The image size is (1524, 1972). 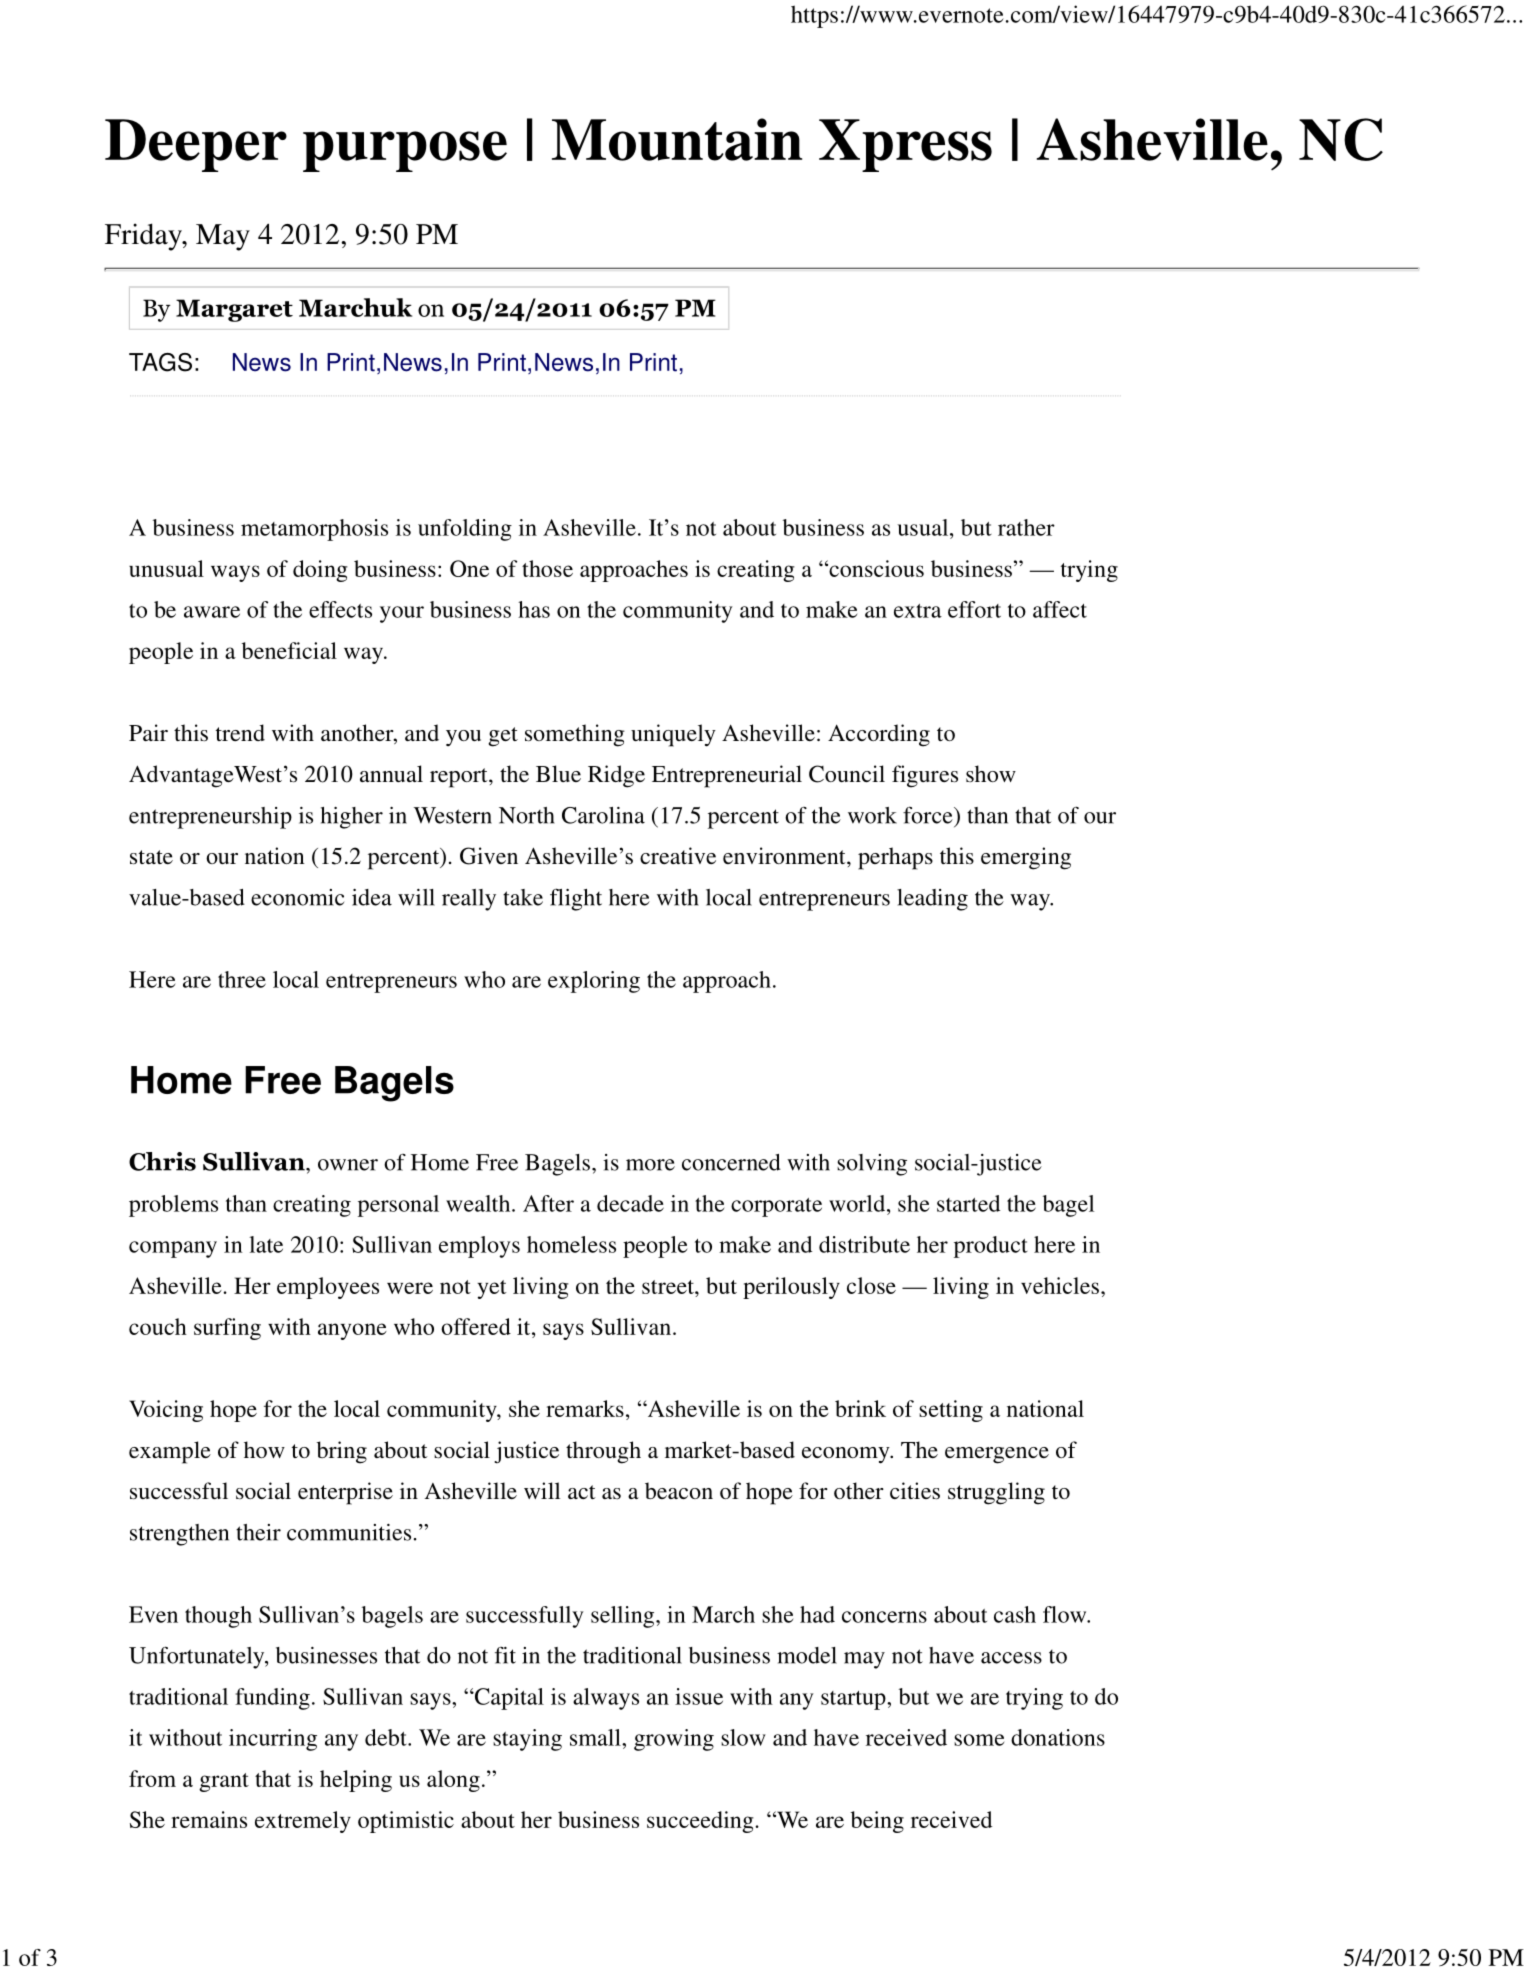 What do you see at coordinates (932, 900) in the screenshot?
I see `leading` at bounding box center [932, 900].
